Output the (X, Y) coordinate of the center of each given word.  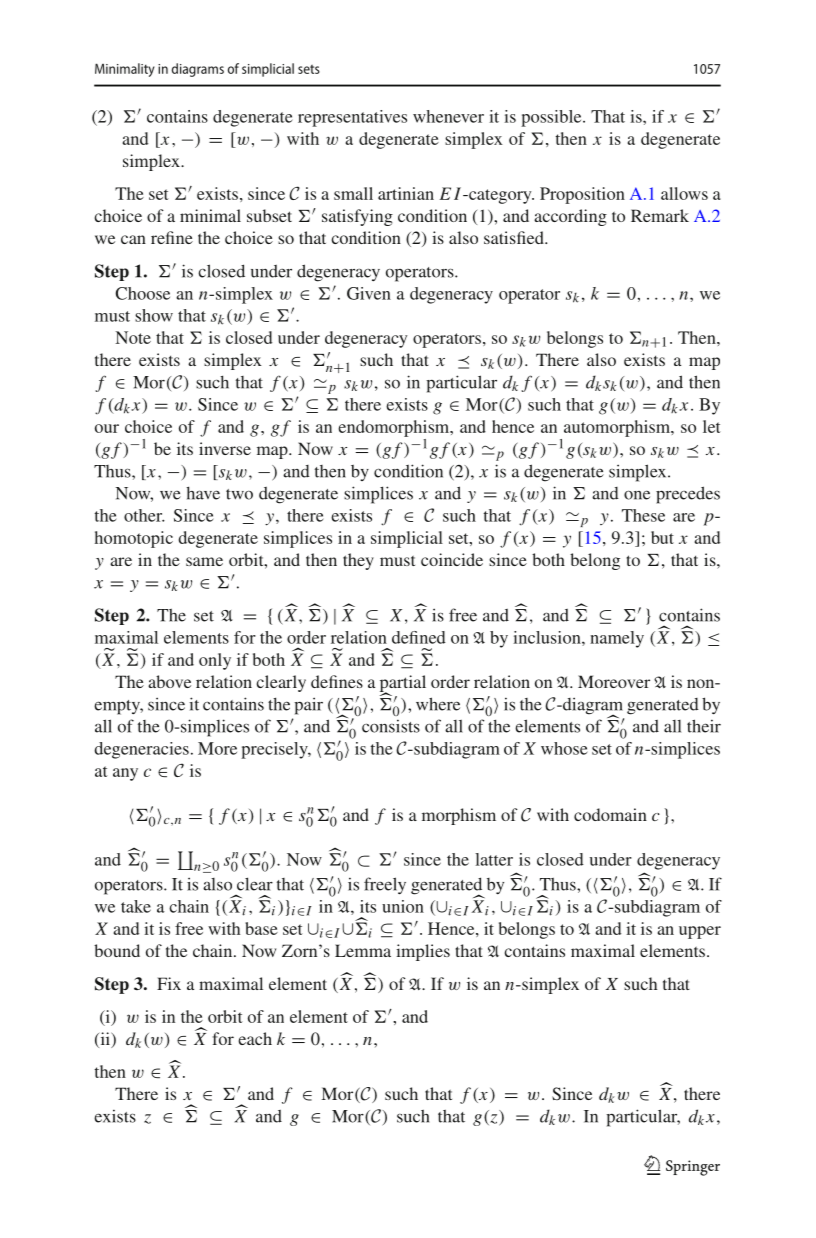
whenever (448, 116)
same (204, 561)
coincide (452, 559)
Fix (169, 983)
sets (309, 69)
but (662, 537)
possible (552, 118)
